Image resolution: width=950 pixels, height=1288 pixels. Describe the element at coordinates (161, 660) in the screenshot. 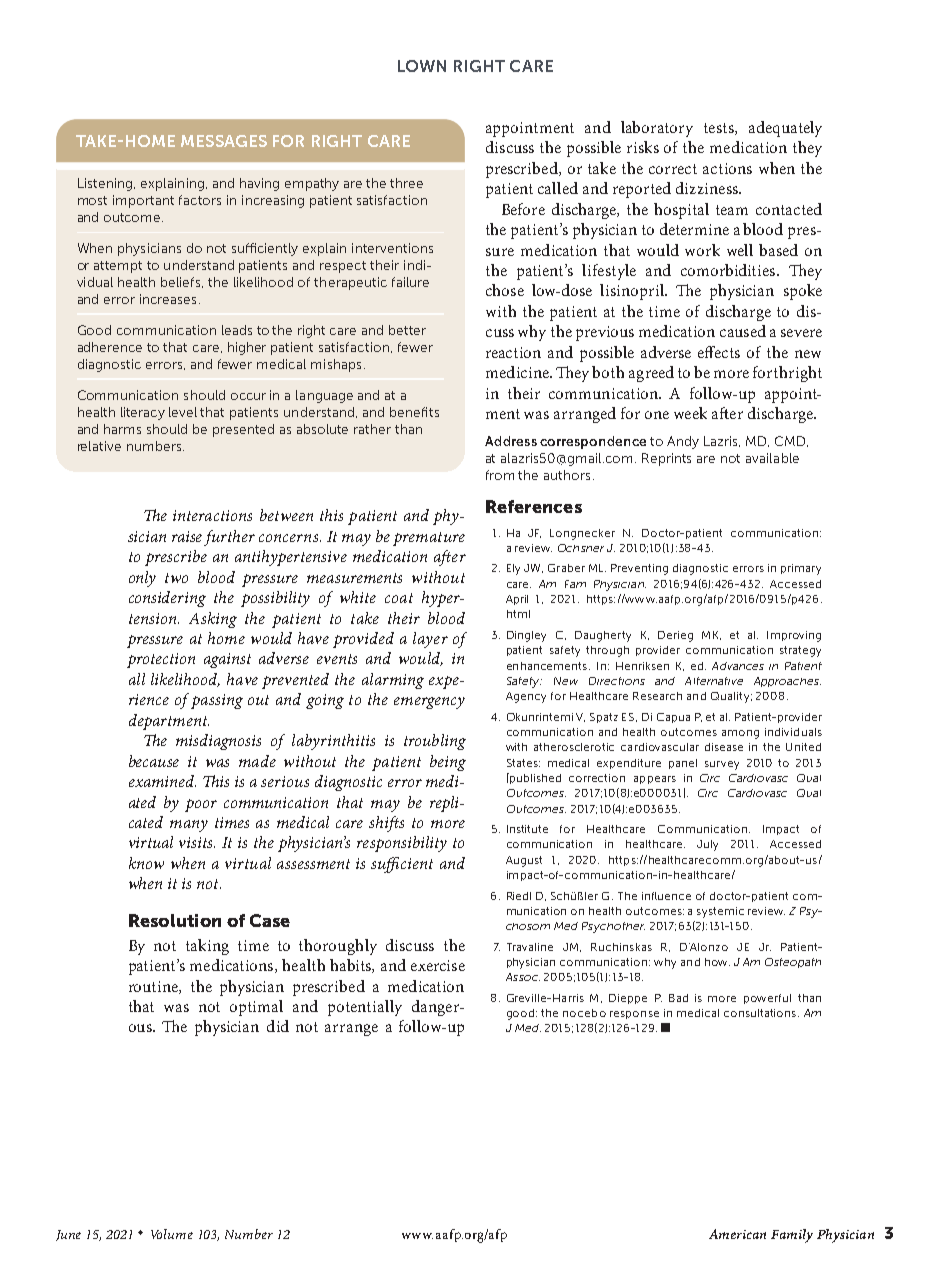

I see `protection` at that location.
